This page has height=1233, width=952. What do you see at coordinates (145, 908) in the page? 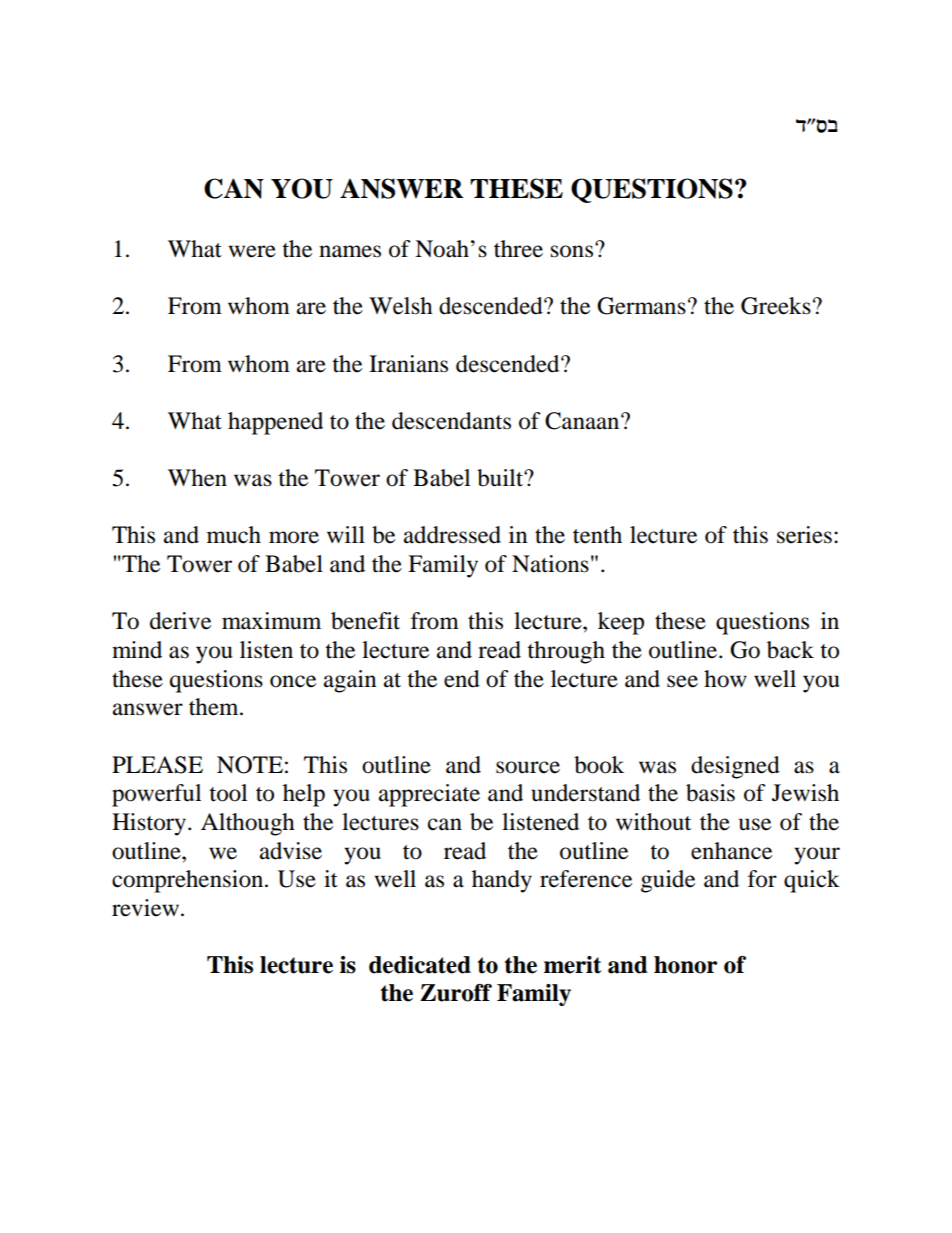
I see `review` at bounding box center [145, 908].
